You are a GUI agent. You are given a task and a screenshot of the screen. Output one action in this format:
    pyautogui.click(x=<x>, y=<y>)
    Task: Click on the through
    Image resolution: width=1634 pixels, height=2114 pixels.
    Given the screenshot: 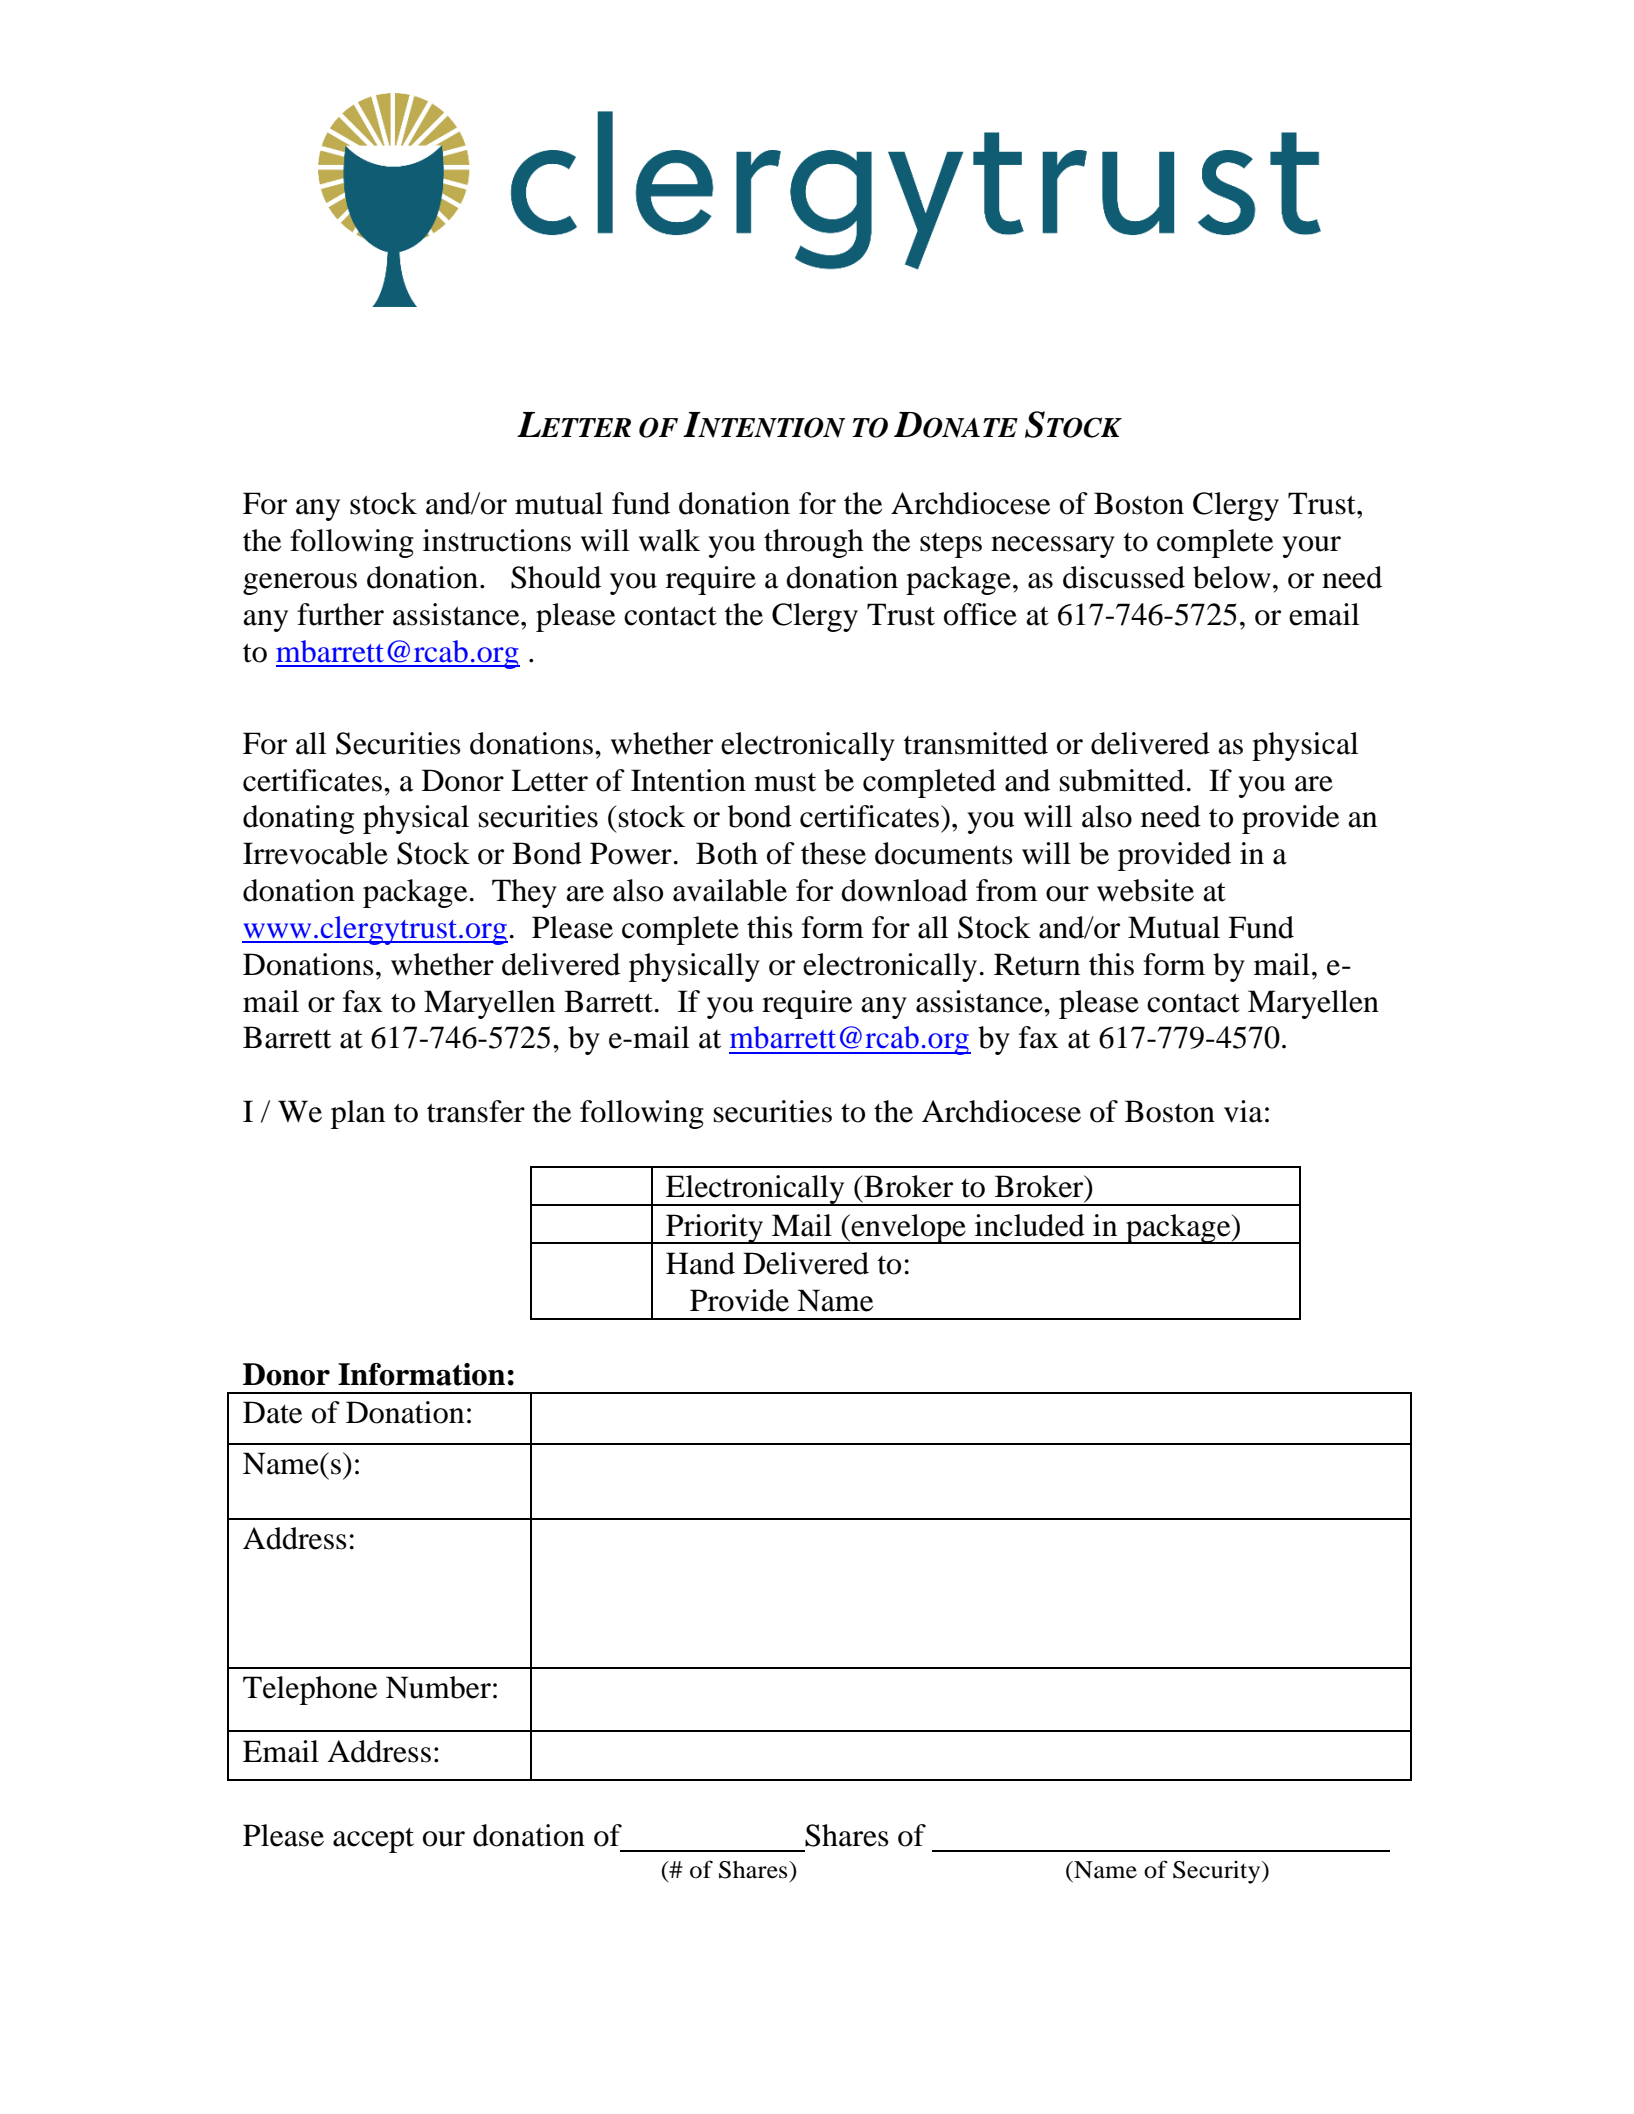 What is the action you would take?
    pyautogui.click(x=814, y=543)
